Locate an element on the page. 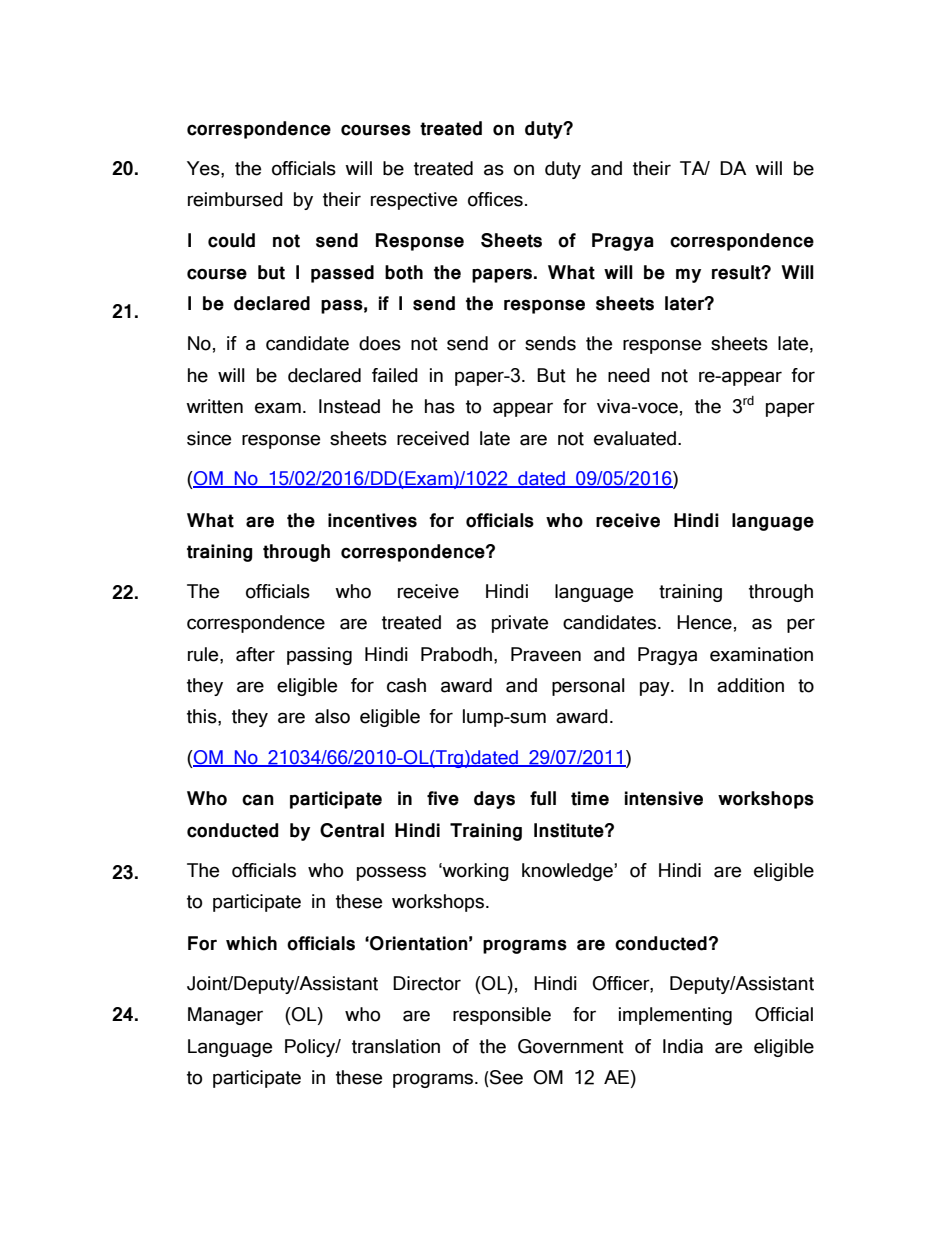 This document has height=1233, width=952. intensive is located at coordinates (664, 798).
